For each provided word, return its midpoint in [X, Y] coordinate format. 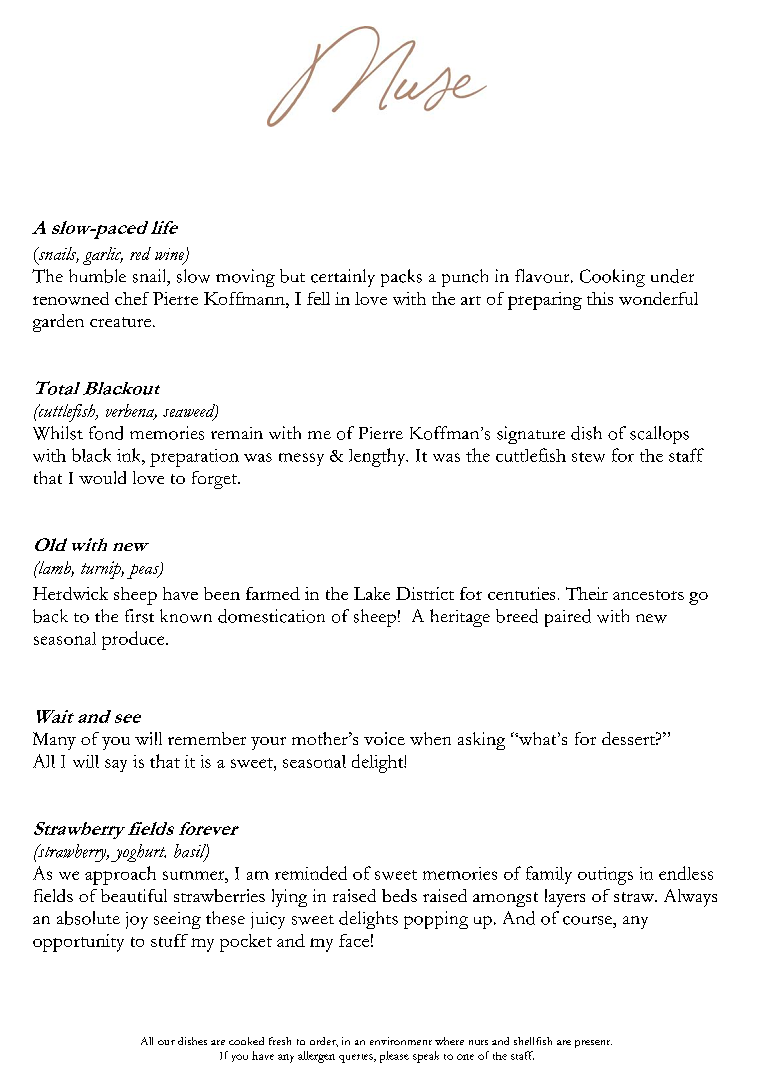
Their [587, 593]
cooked [246, 1041]
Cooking [612, 278]
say [116, 765]
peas [144, 571]
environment [401, 1041]
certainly [343, 278]
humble [97, 276]
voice [384, 738]
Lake [372, 593]
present [593, 1044]
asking [481, 741]
